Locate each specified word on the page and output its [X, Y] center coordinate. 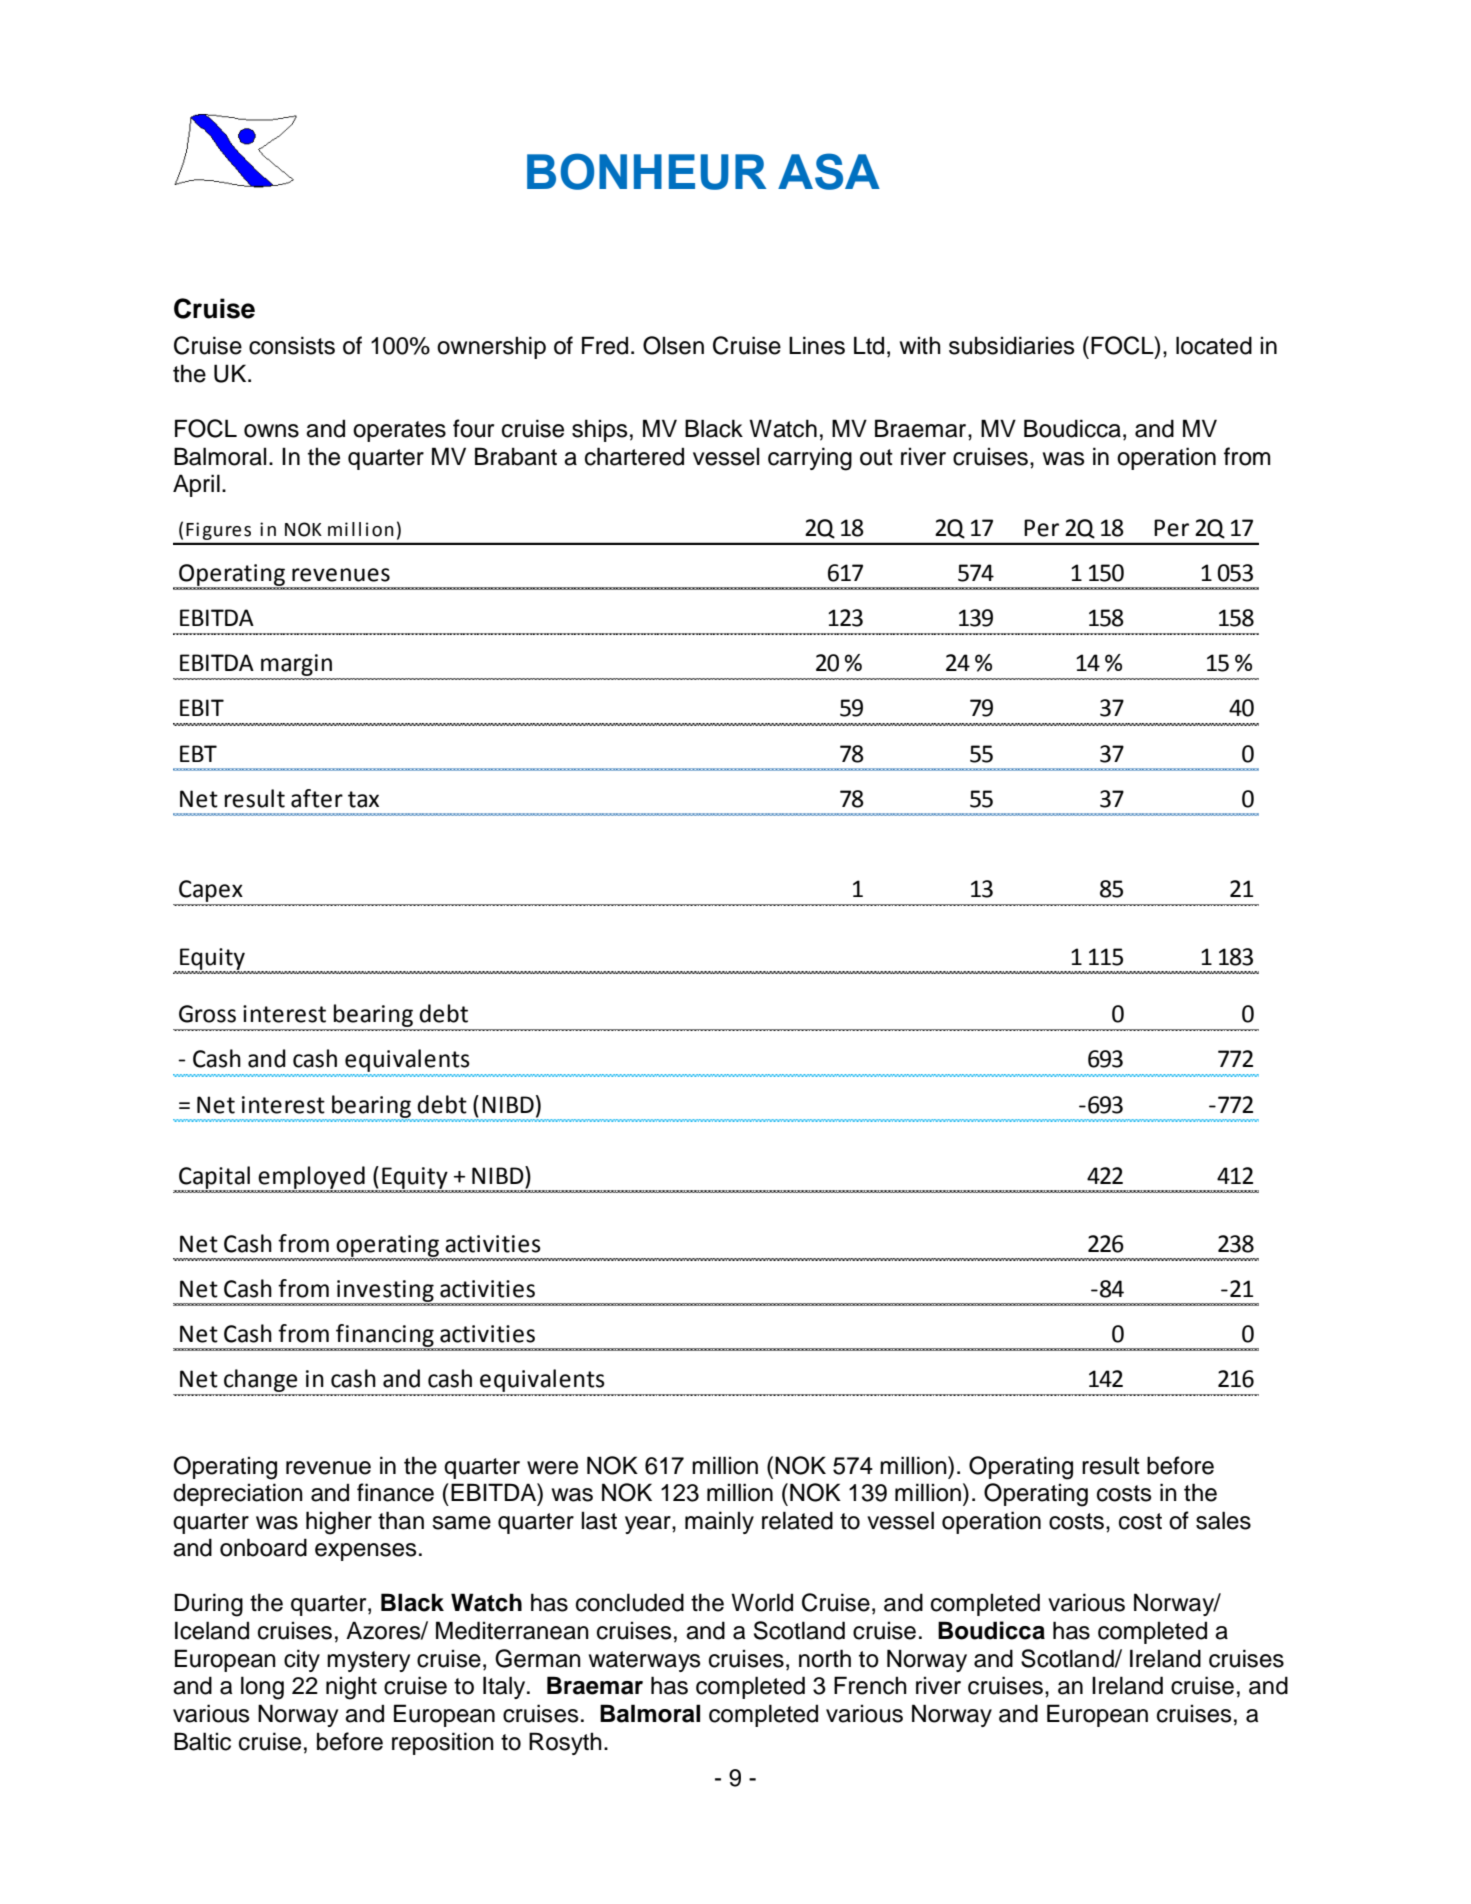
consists [292, 345]
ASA [829, 171]
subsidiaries [1012, 345]
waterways [645, 1661]
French [870, 1685]
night [351, 1688]
